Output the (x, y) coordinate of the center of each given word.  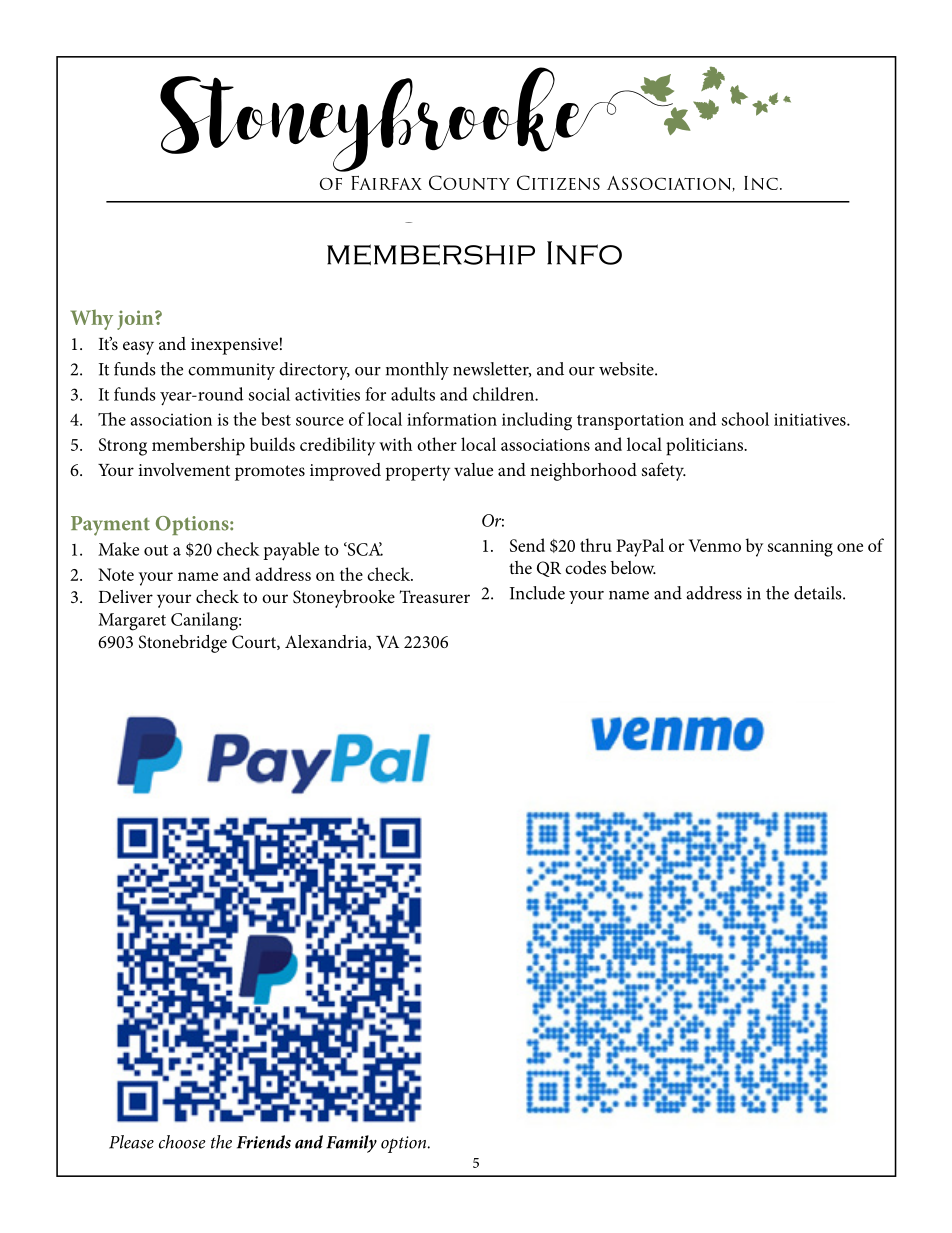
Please (131, 1142)
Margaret (132, 622)
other (437, 444)
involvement (184, 469)
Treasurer (435, 596)
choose (182, 1142)
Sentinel (476, 235)
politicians (706, 446)
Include (537, 593)
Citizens (558, 182)
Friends (264, 1142)
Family (351, 1144)
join (136, 320)
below (633, 567)
